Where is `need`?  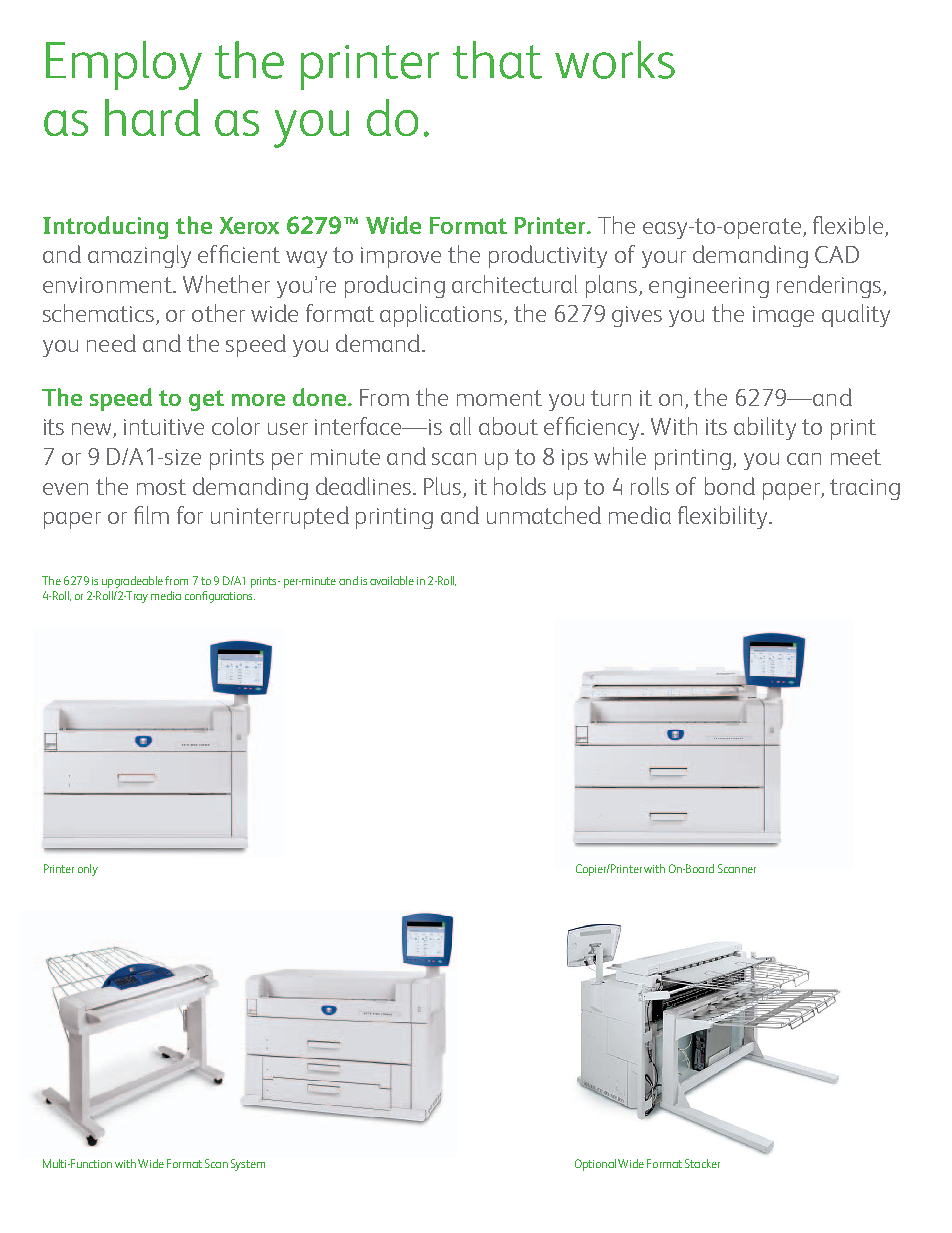 need is located at coordinates (111, 343).
